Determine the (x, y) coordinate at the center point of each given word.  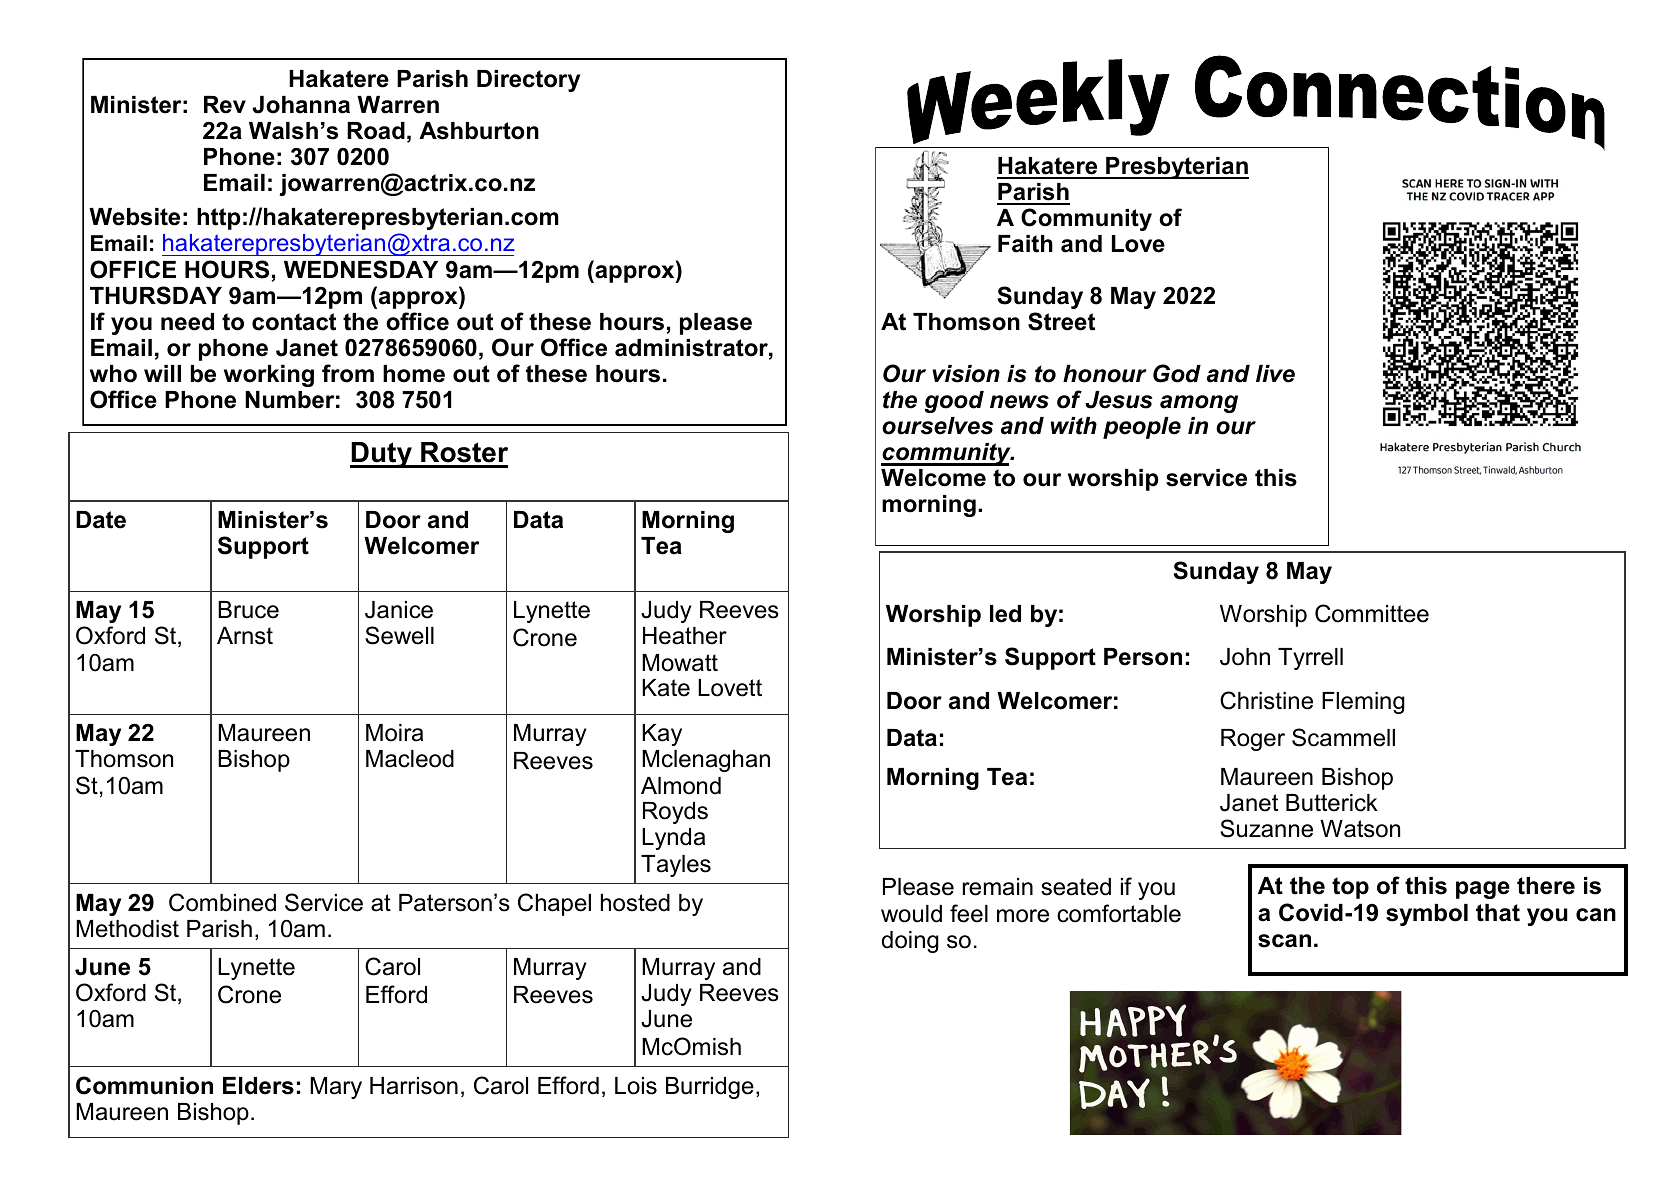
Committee (1372, 613)
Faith (1025, 244)
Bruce (248, 610)
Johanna (301, 105)
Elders (258, 1086)
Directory (528, 81)
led (1005, 614)
